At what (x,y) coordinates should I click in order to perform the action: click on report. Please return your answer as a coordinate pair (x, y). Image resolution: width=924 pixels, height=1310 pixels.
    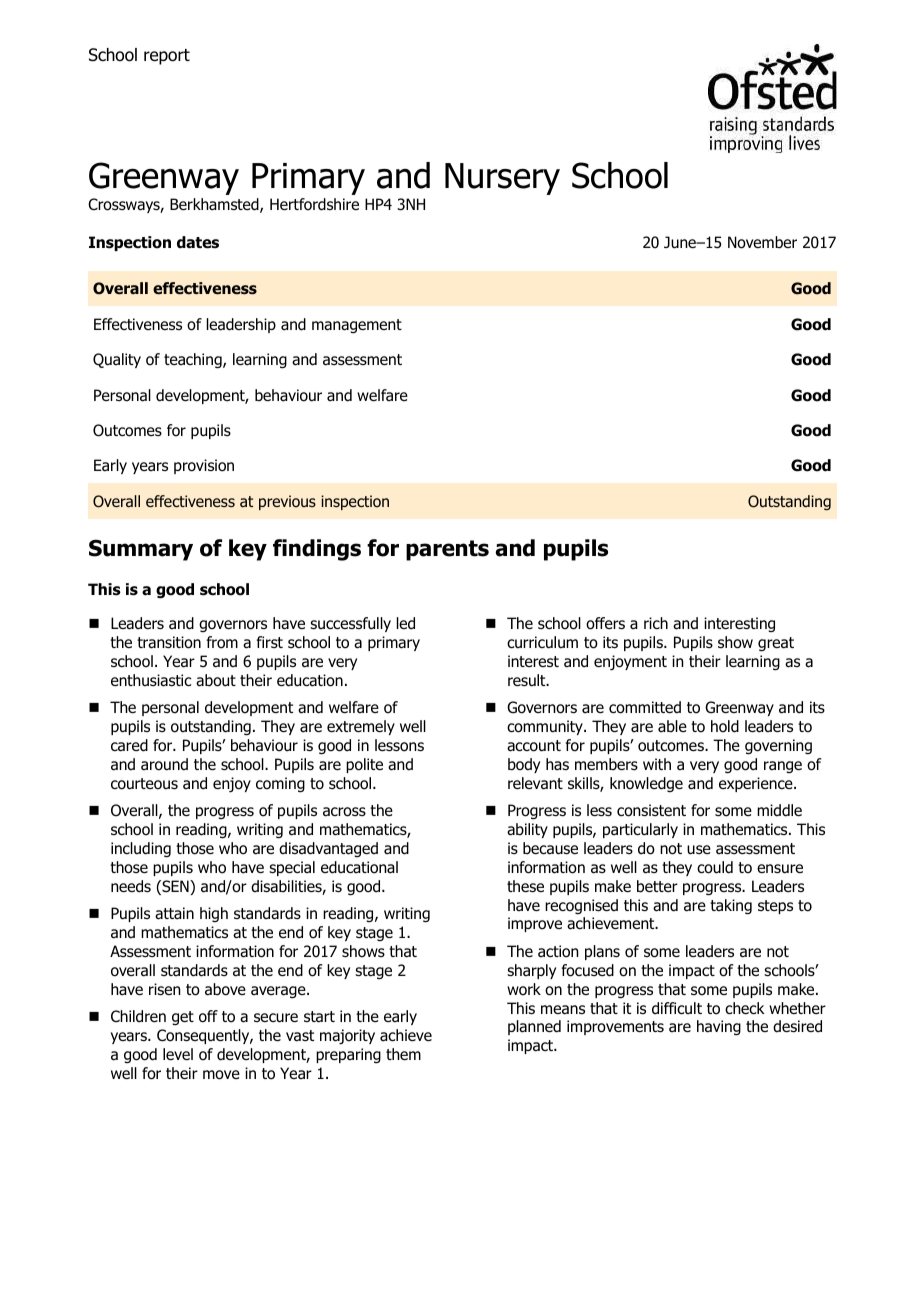
    Looking at the image, I should click on (167, 57).
